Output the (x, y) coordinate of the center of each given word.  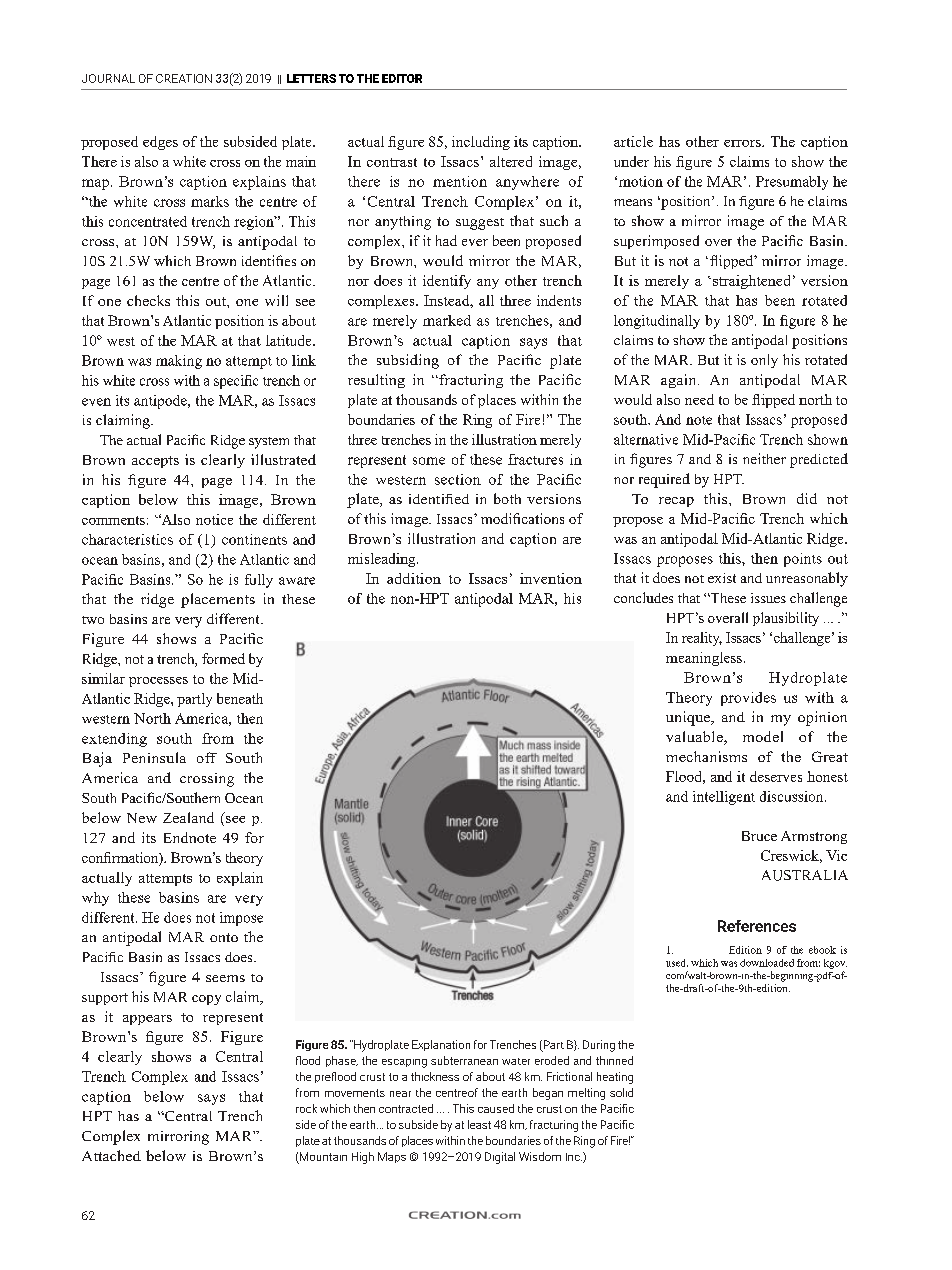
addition (414, 578)
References (757, 926)
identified (439, 499)
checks (148, 300)
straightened (751, 282)
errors (743, 143)
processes (158, 682)
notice (214, 519)
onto (224, 937)
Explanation (441, 1045)
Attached (111, 1155)
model (763, 736)
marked (447, 320)
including (481, 143)
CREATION (184, 78)
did (807, 498)
